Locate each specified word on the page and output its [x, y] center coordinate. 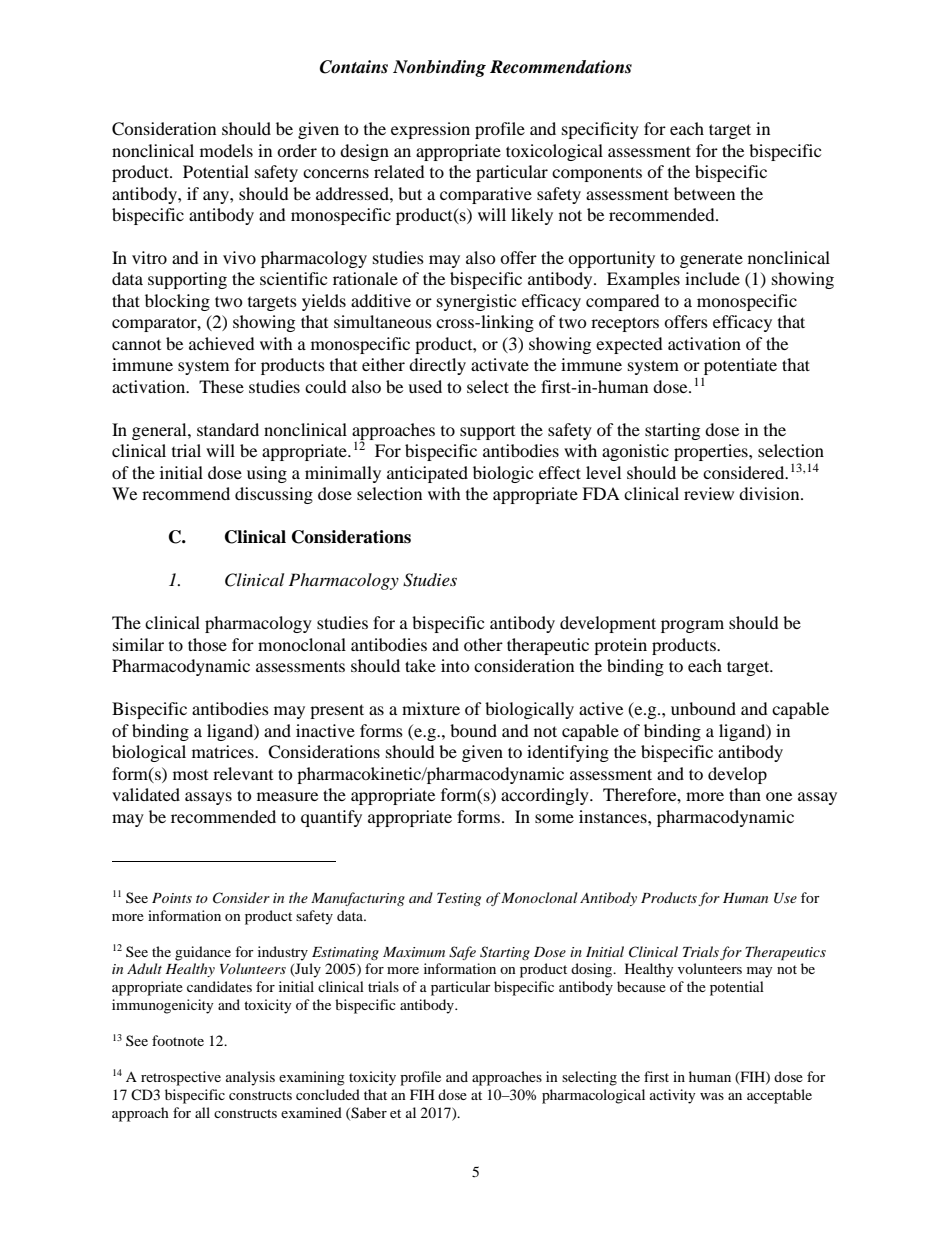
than [745, 794]
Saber [368, 1113]
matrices [224, 751]
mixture [431, 708]
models [226, 150]
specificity [600, 130]
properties [712, 452]
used [425, 386]
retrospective [181, 1078]
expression [430, 130]
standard [228, 429]
